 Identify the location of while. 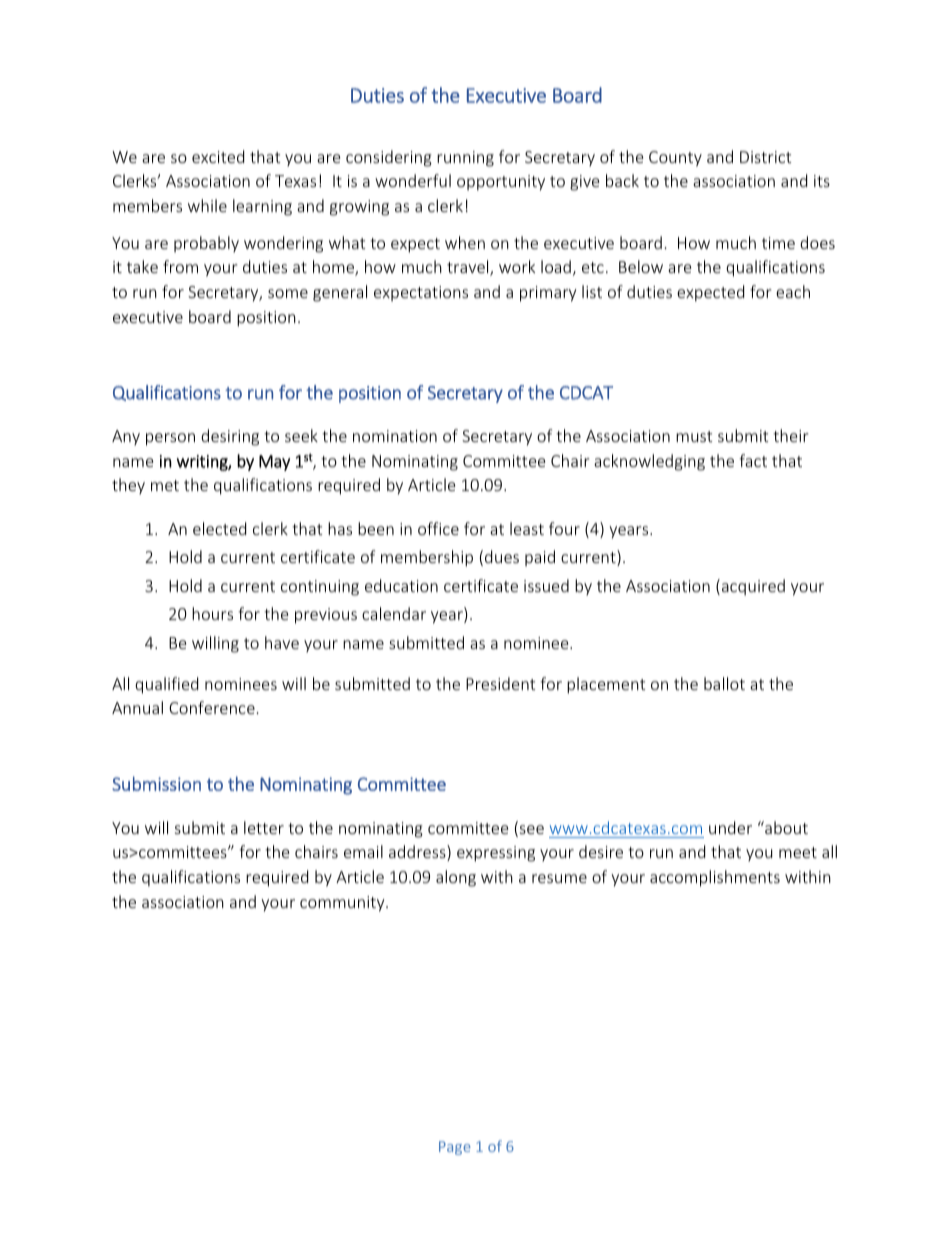
(207, 205).
